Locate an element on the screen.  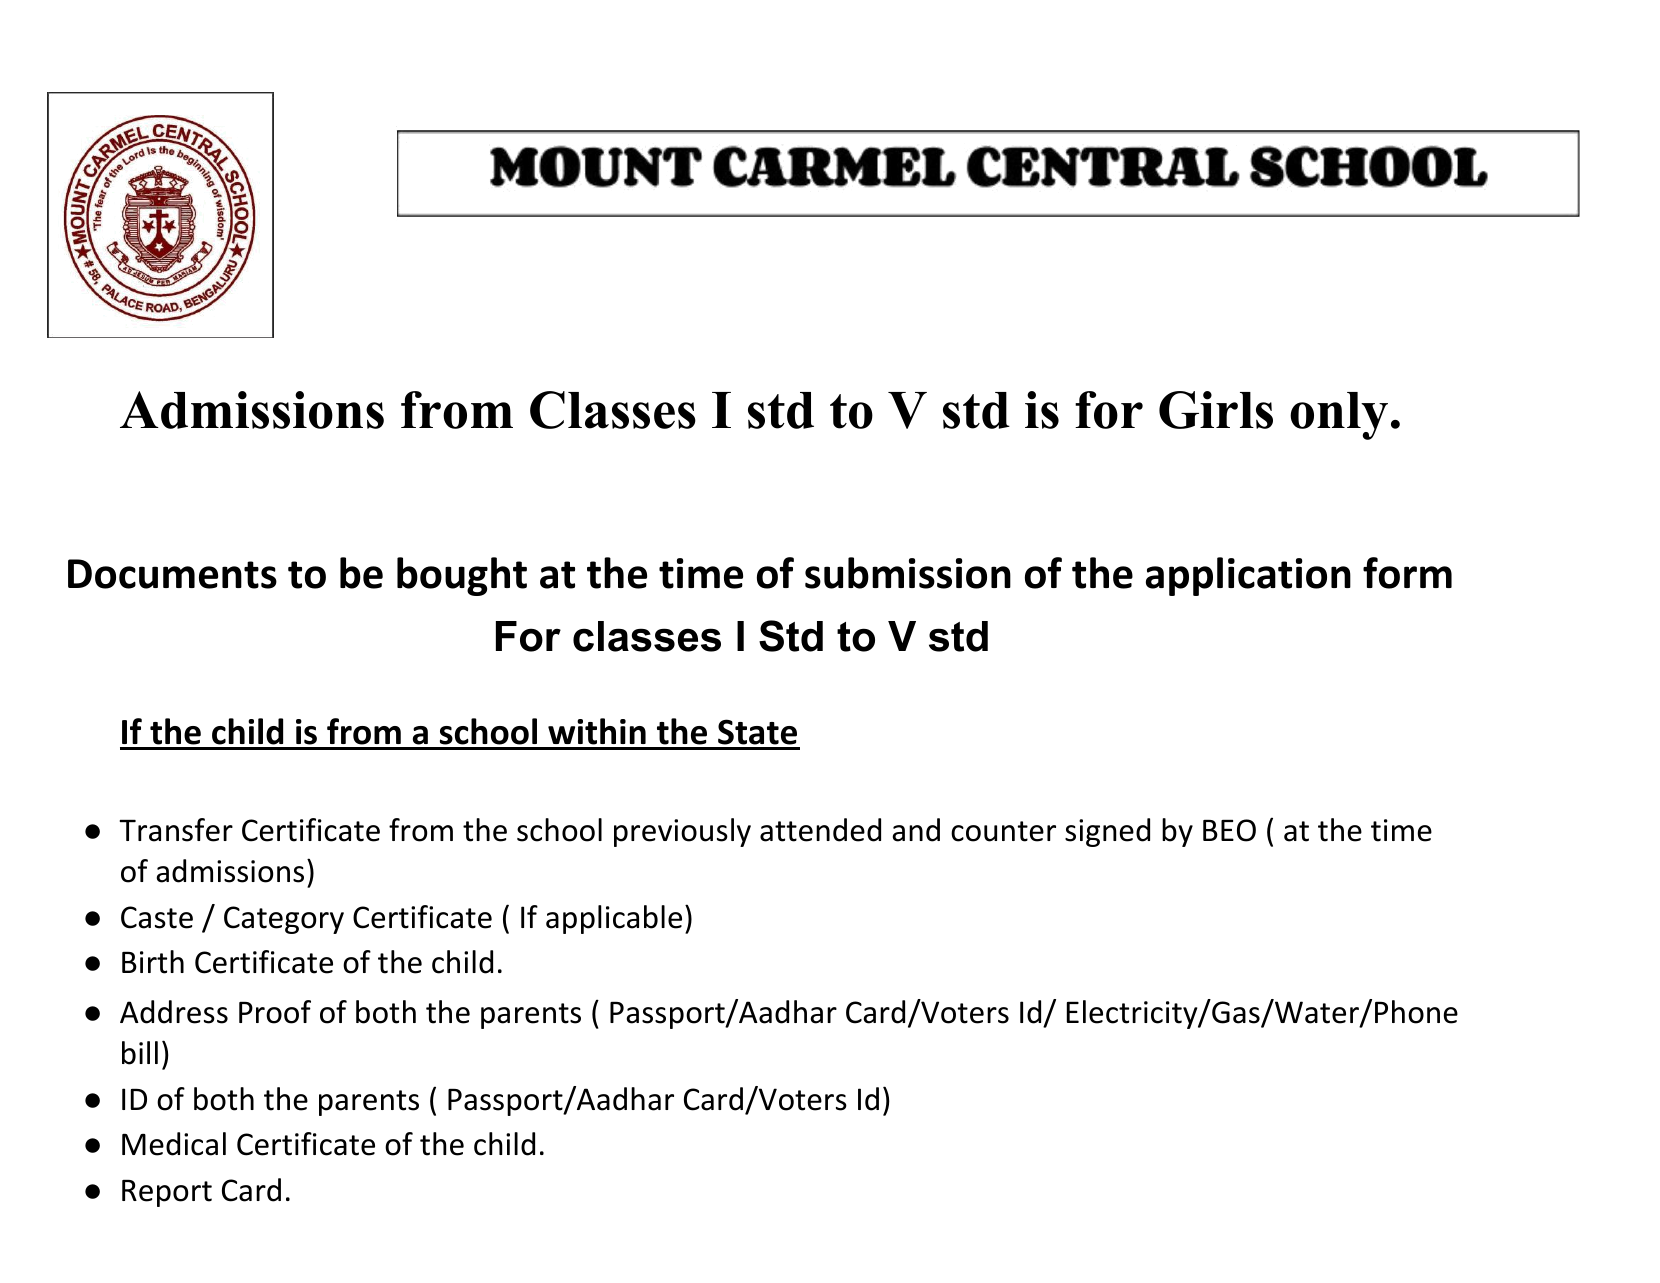
Transfer is located at coordinates (176, 830).
